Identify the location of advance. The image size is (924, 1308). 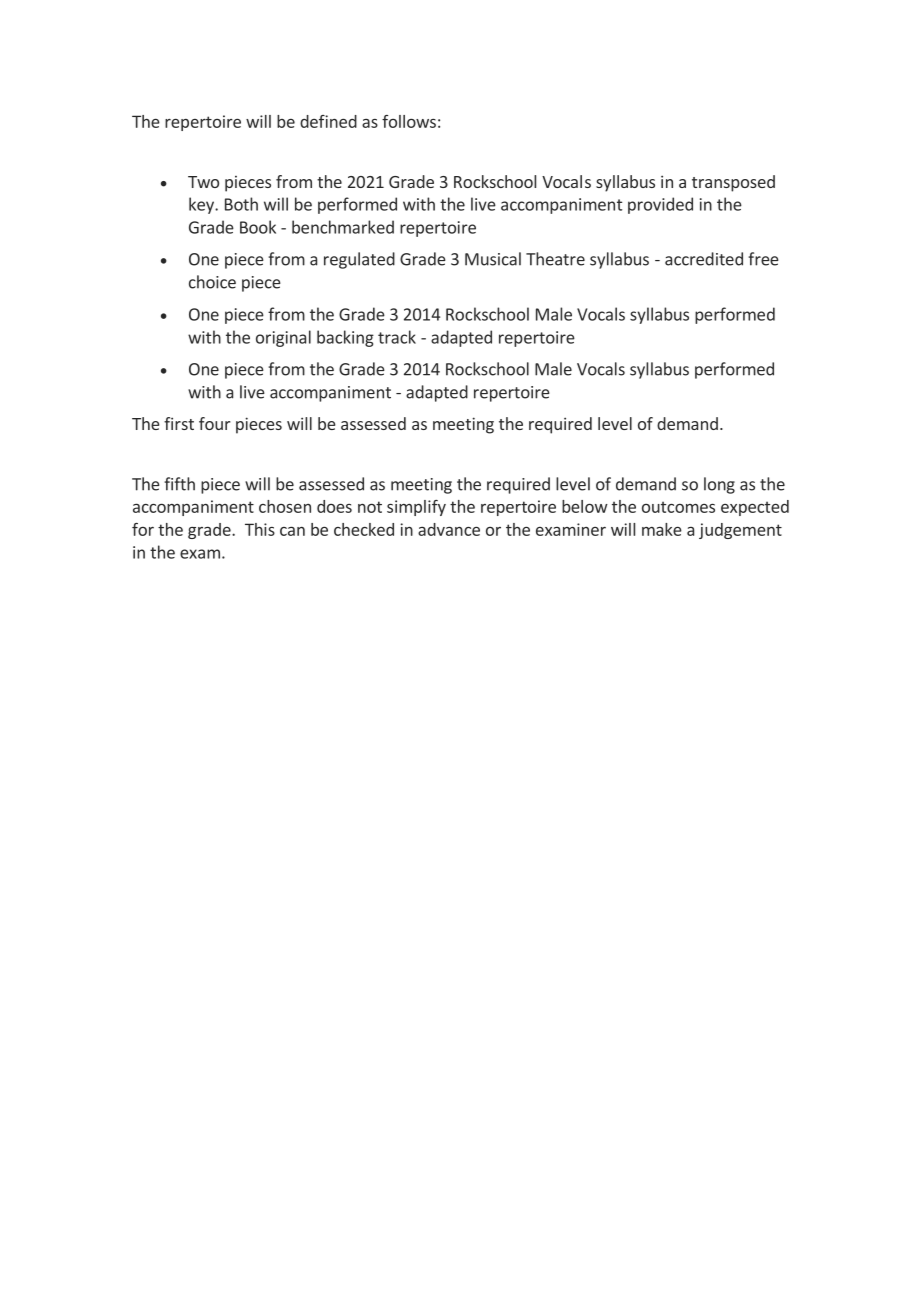
(449, 529).
